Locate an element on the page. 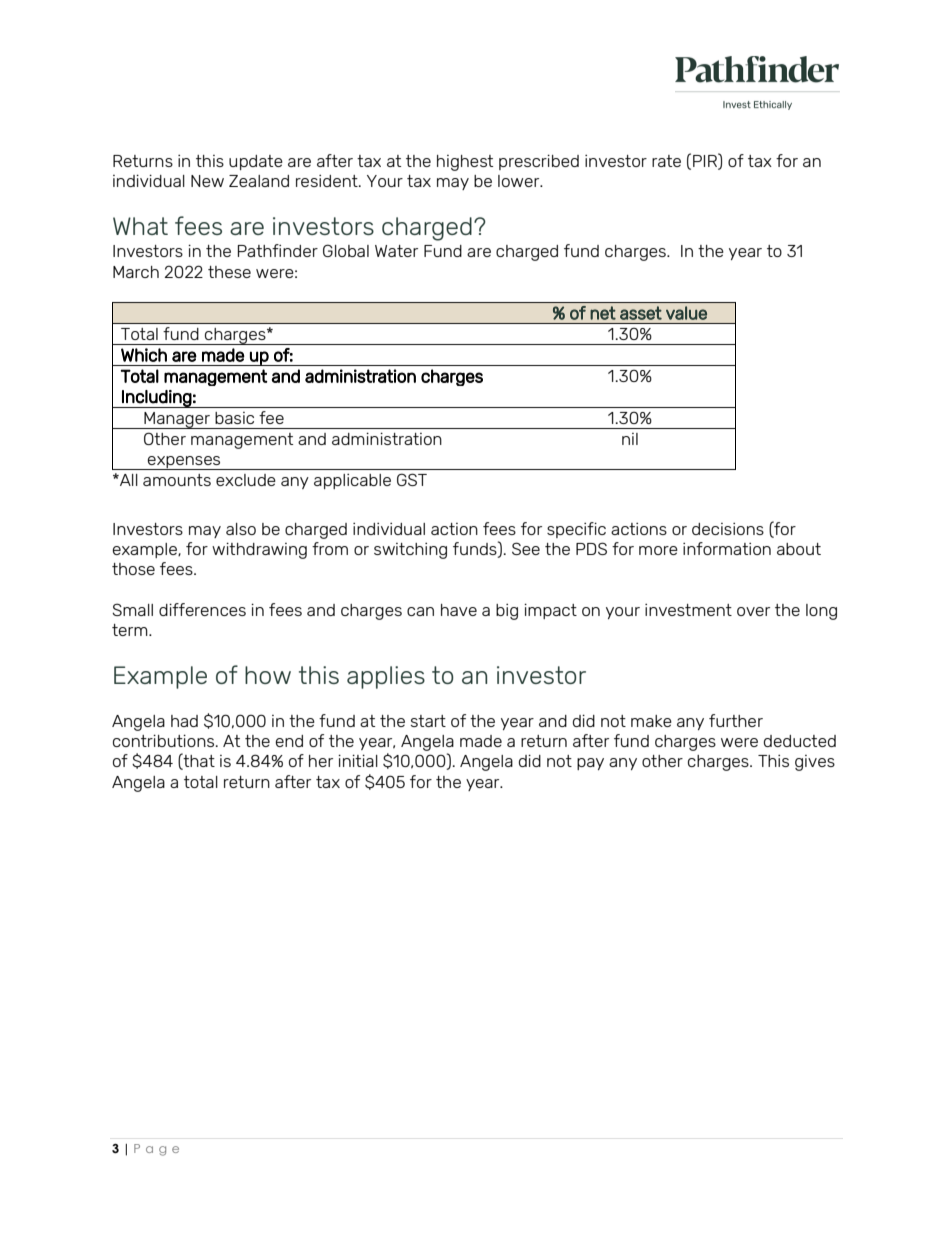 Image resolution: width=952 pixels, height=1233 pixels. have is located at coordinates (459, 610).
